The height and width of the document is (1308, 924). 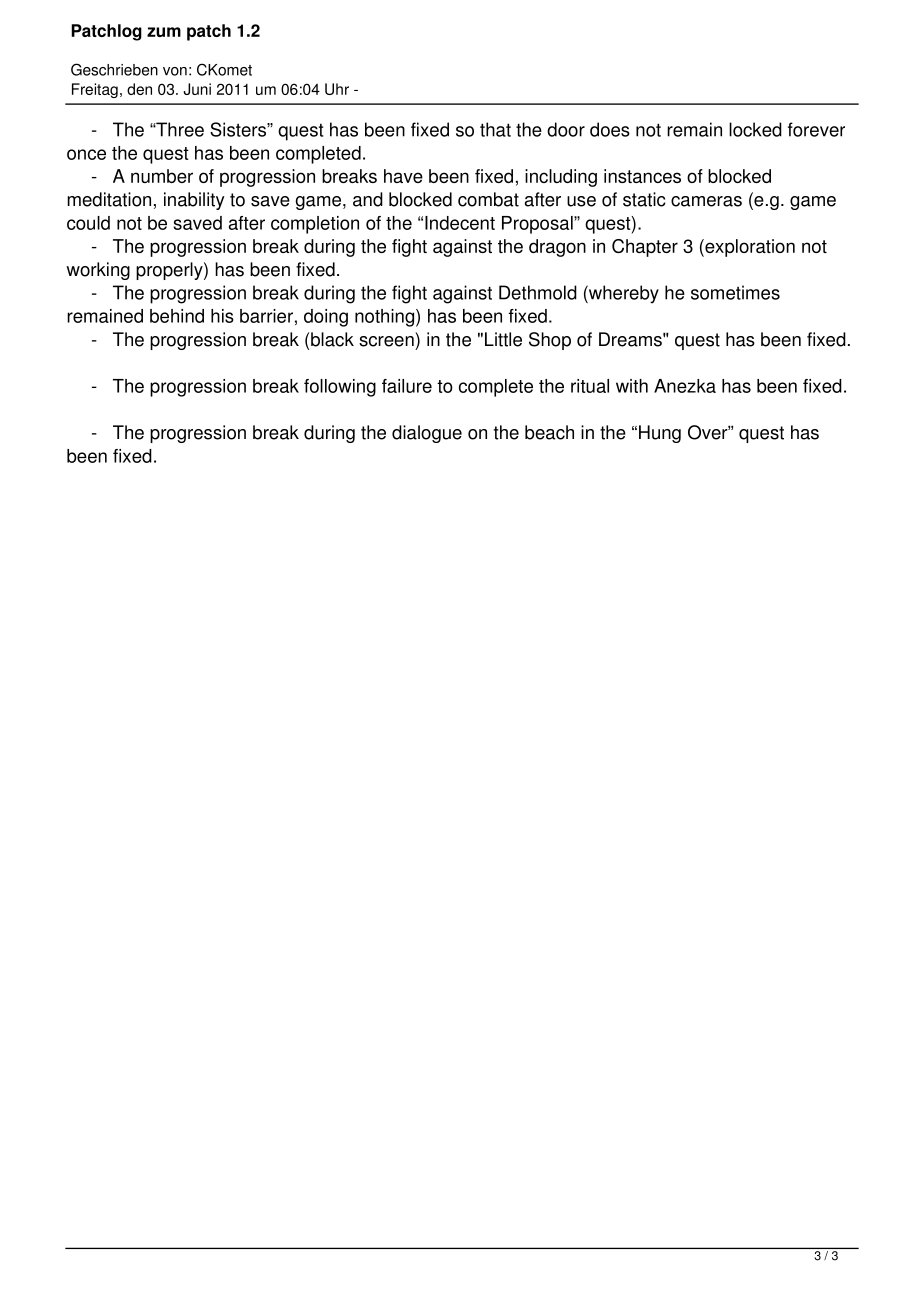 What do you see at coordinates (427, 434) in the document?
I see `dialogue` at bounding box center [427, 434].
